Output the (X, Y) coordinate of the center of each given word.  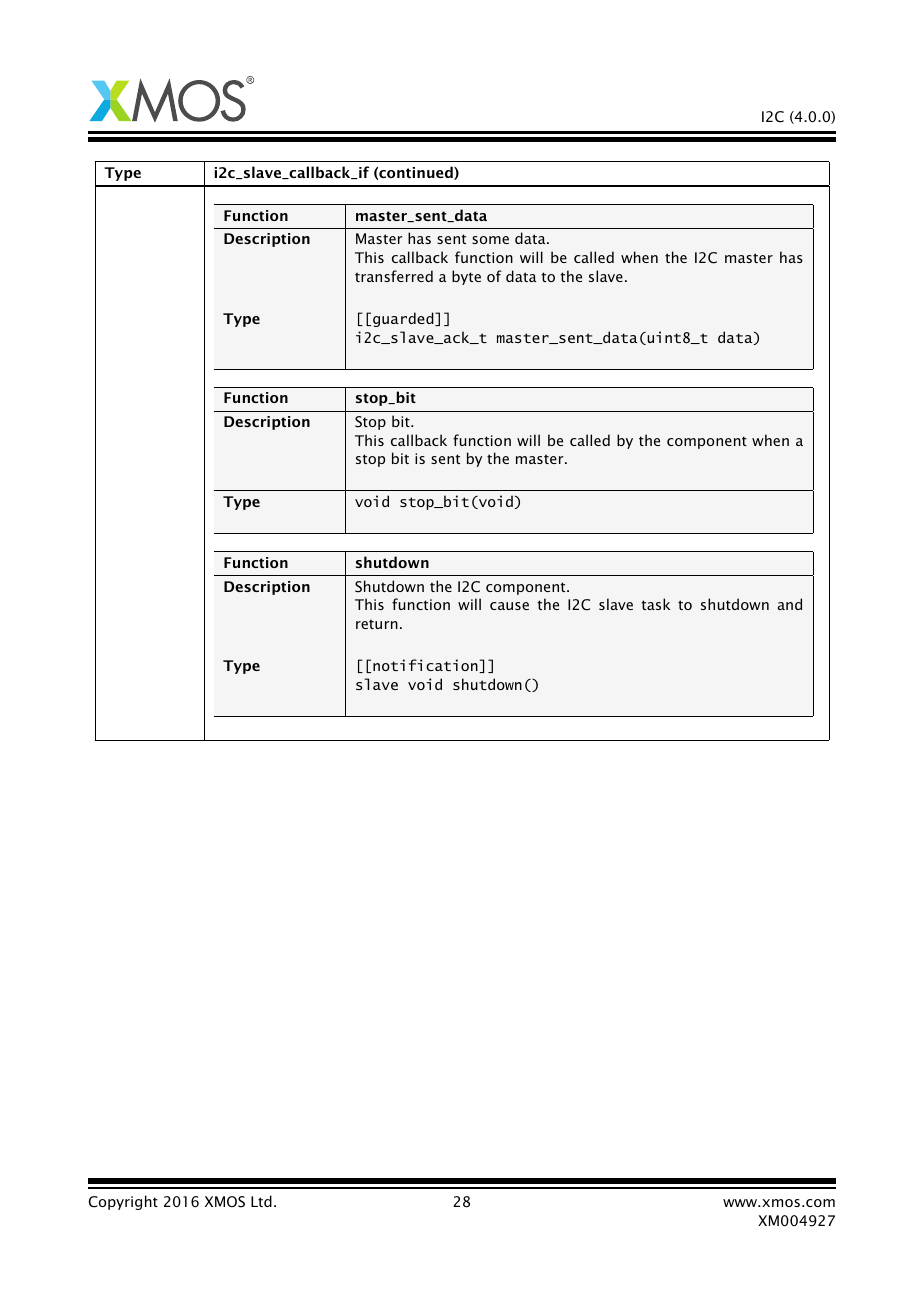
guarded (404, 319)
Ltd (261, 1201)
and (790, 604)
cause (509, 606)
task (655, 604)
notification (426, 666)
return (377, 624)
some (490, 240)
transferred (394, 276)
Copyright (123, 1202)
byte (466, 277)
